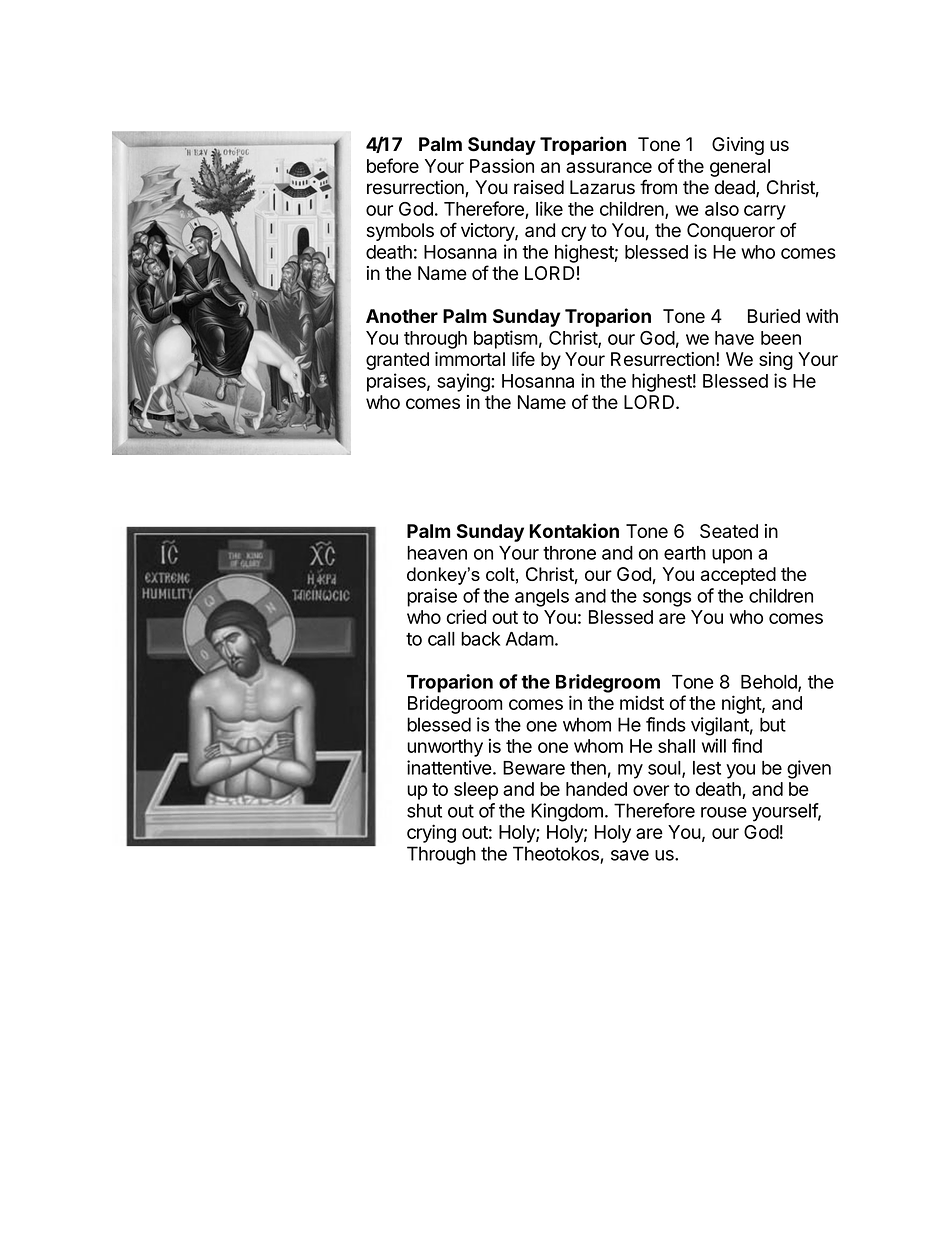 The image size is (952, 1233). I want to click on before, so click(393, 165).
